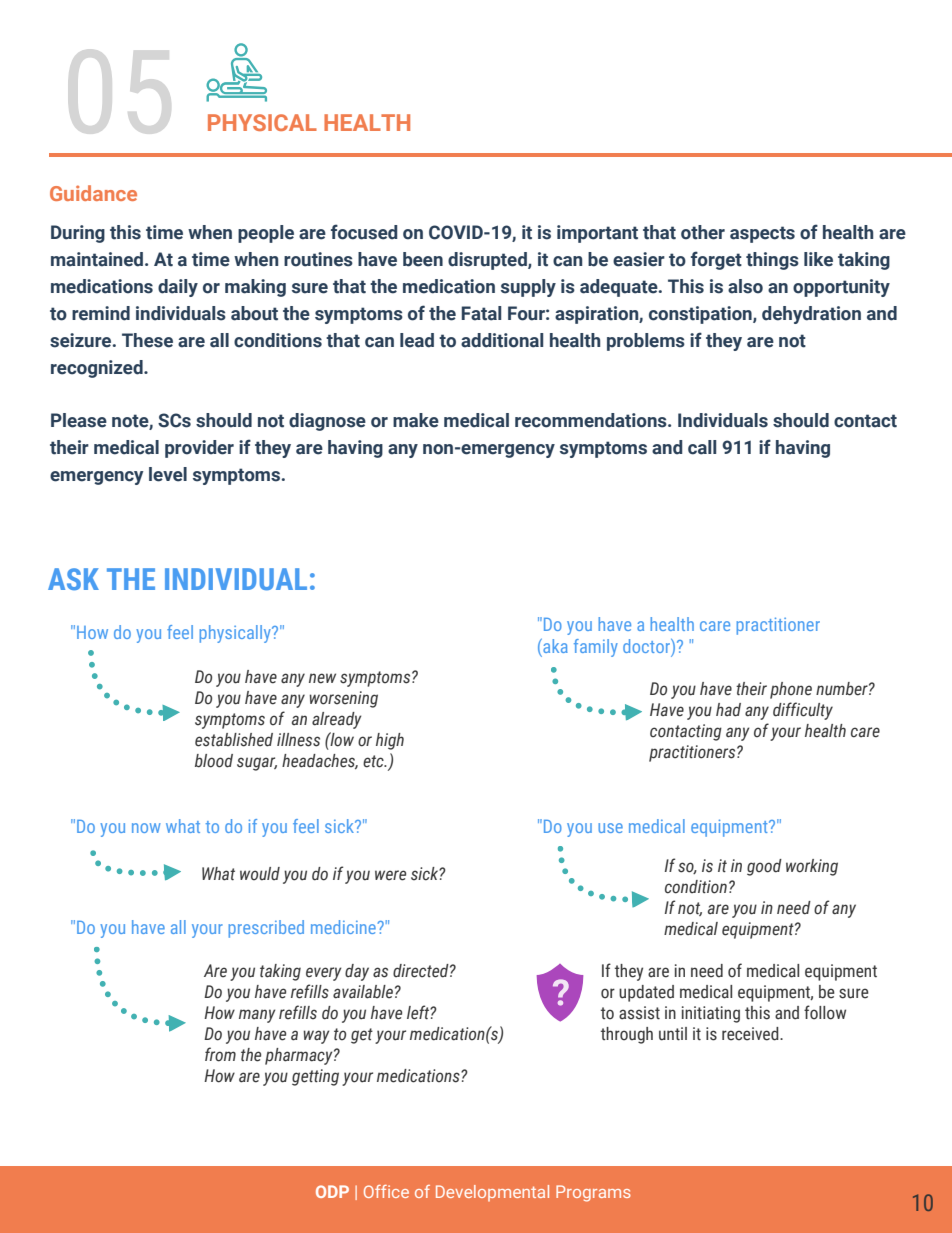 This screenshot has width=952, height=1233. Describe the element at coordinates (492, 1193) in the screenshot. I see `Developmental` at that location.
